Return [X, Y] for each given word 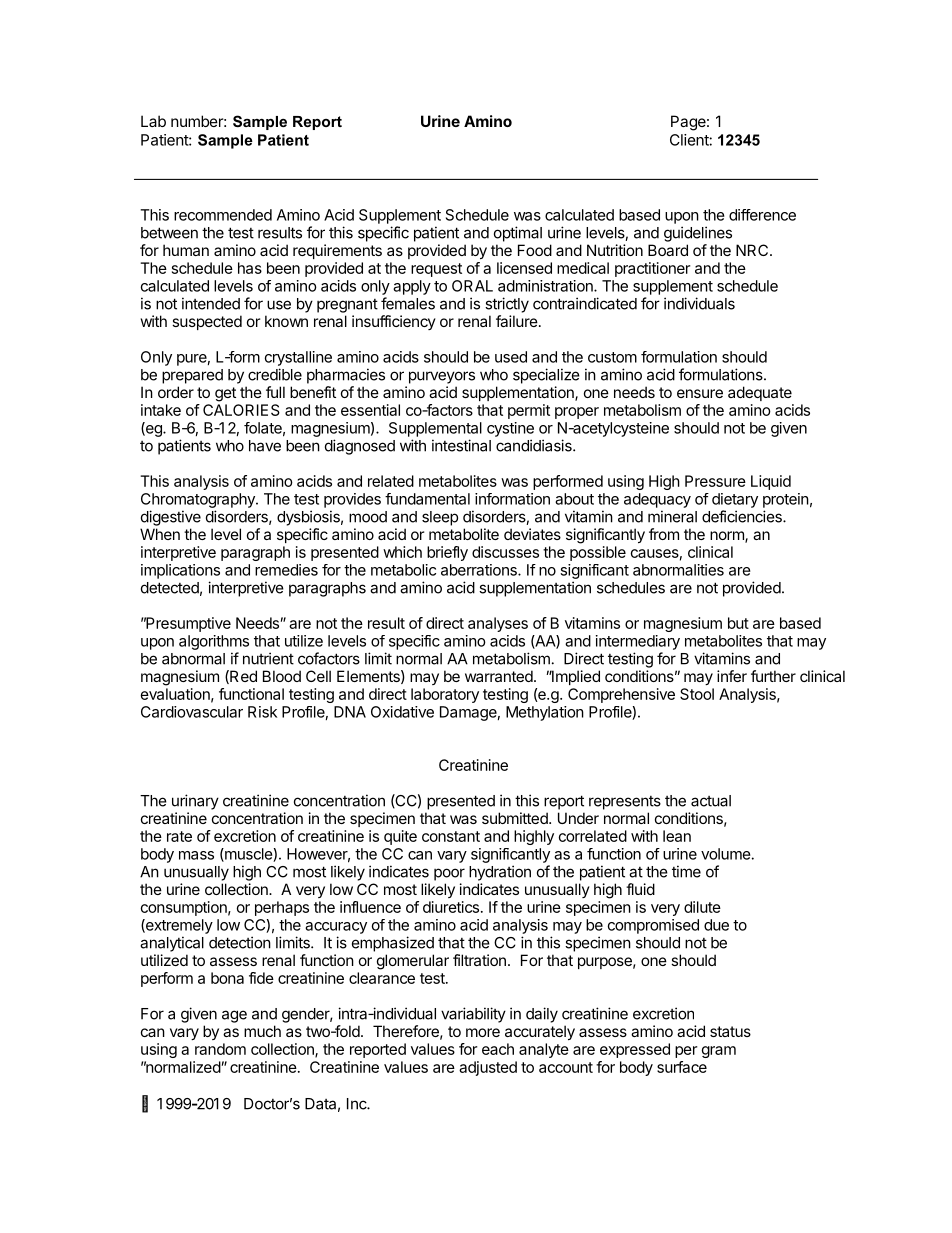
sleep [440, 518]
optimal [518, 234]
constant [451, 836]
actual [711, 801]
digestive [171, 518]
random [220, 1049]
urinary [195, 802]
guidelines [698, 234]
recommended [223, 215]
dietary [735, 500]
